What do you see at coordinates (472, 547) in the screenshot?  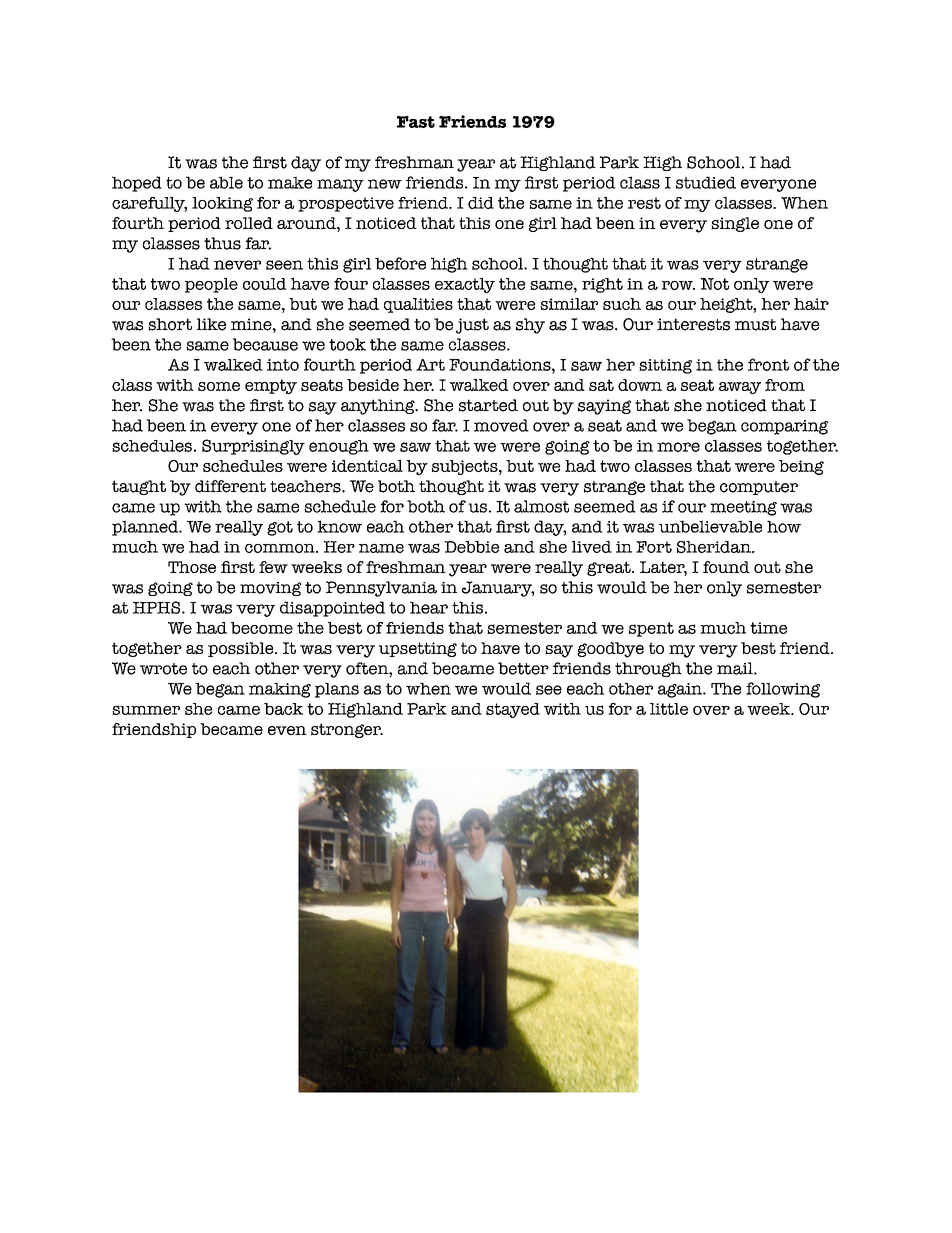 I see `Debbie` at bounding box center [472, 547].
